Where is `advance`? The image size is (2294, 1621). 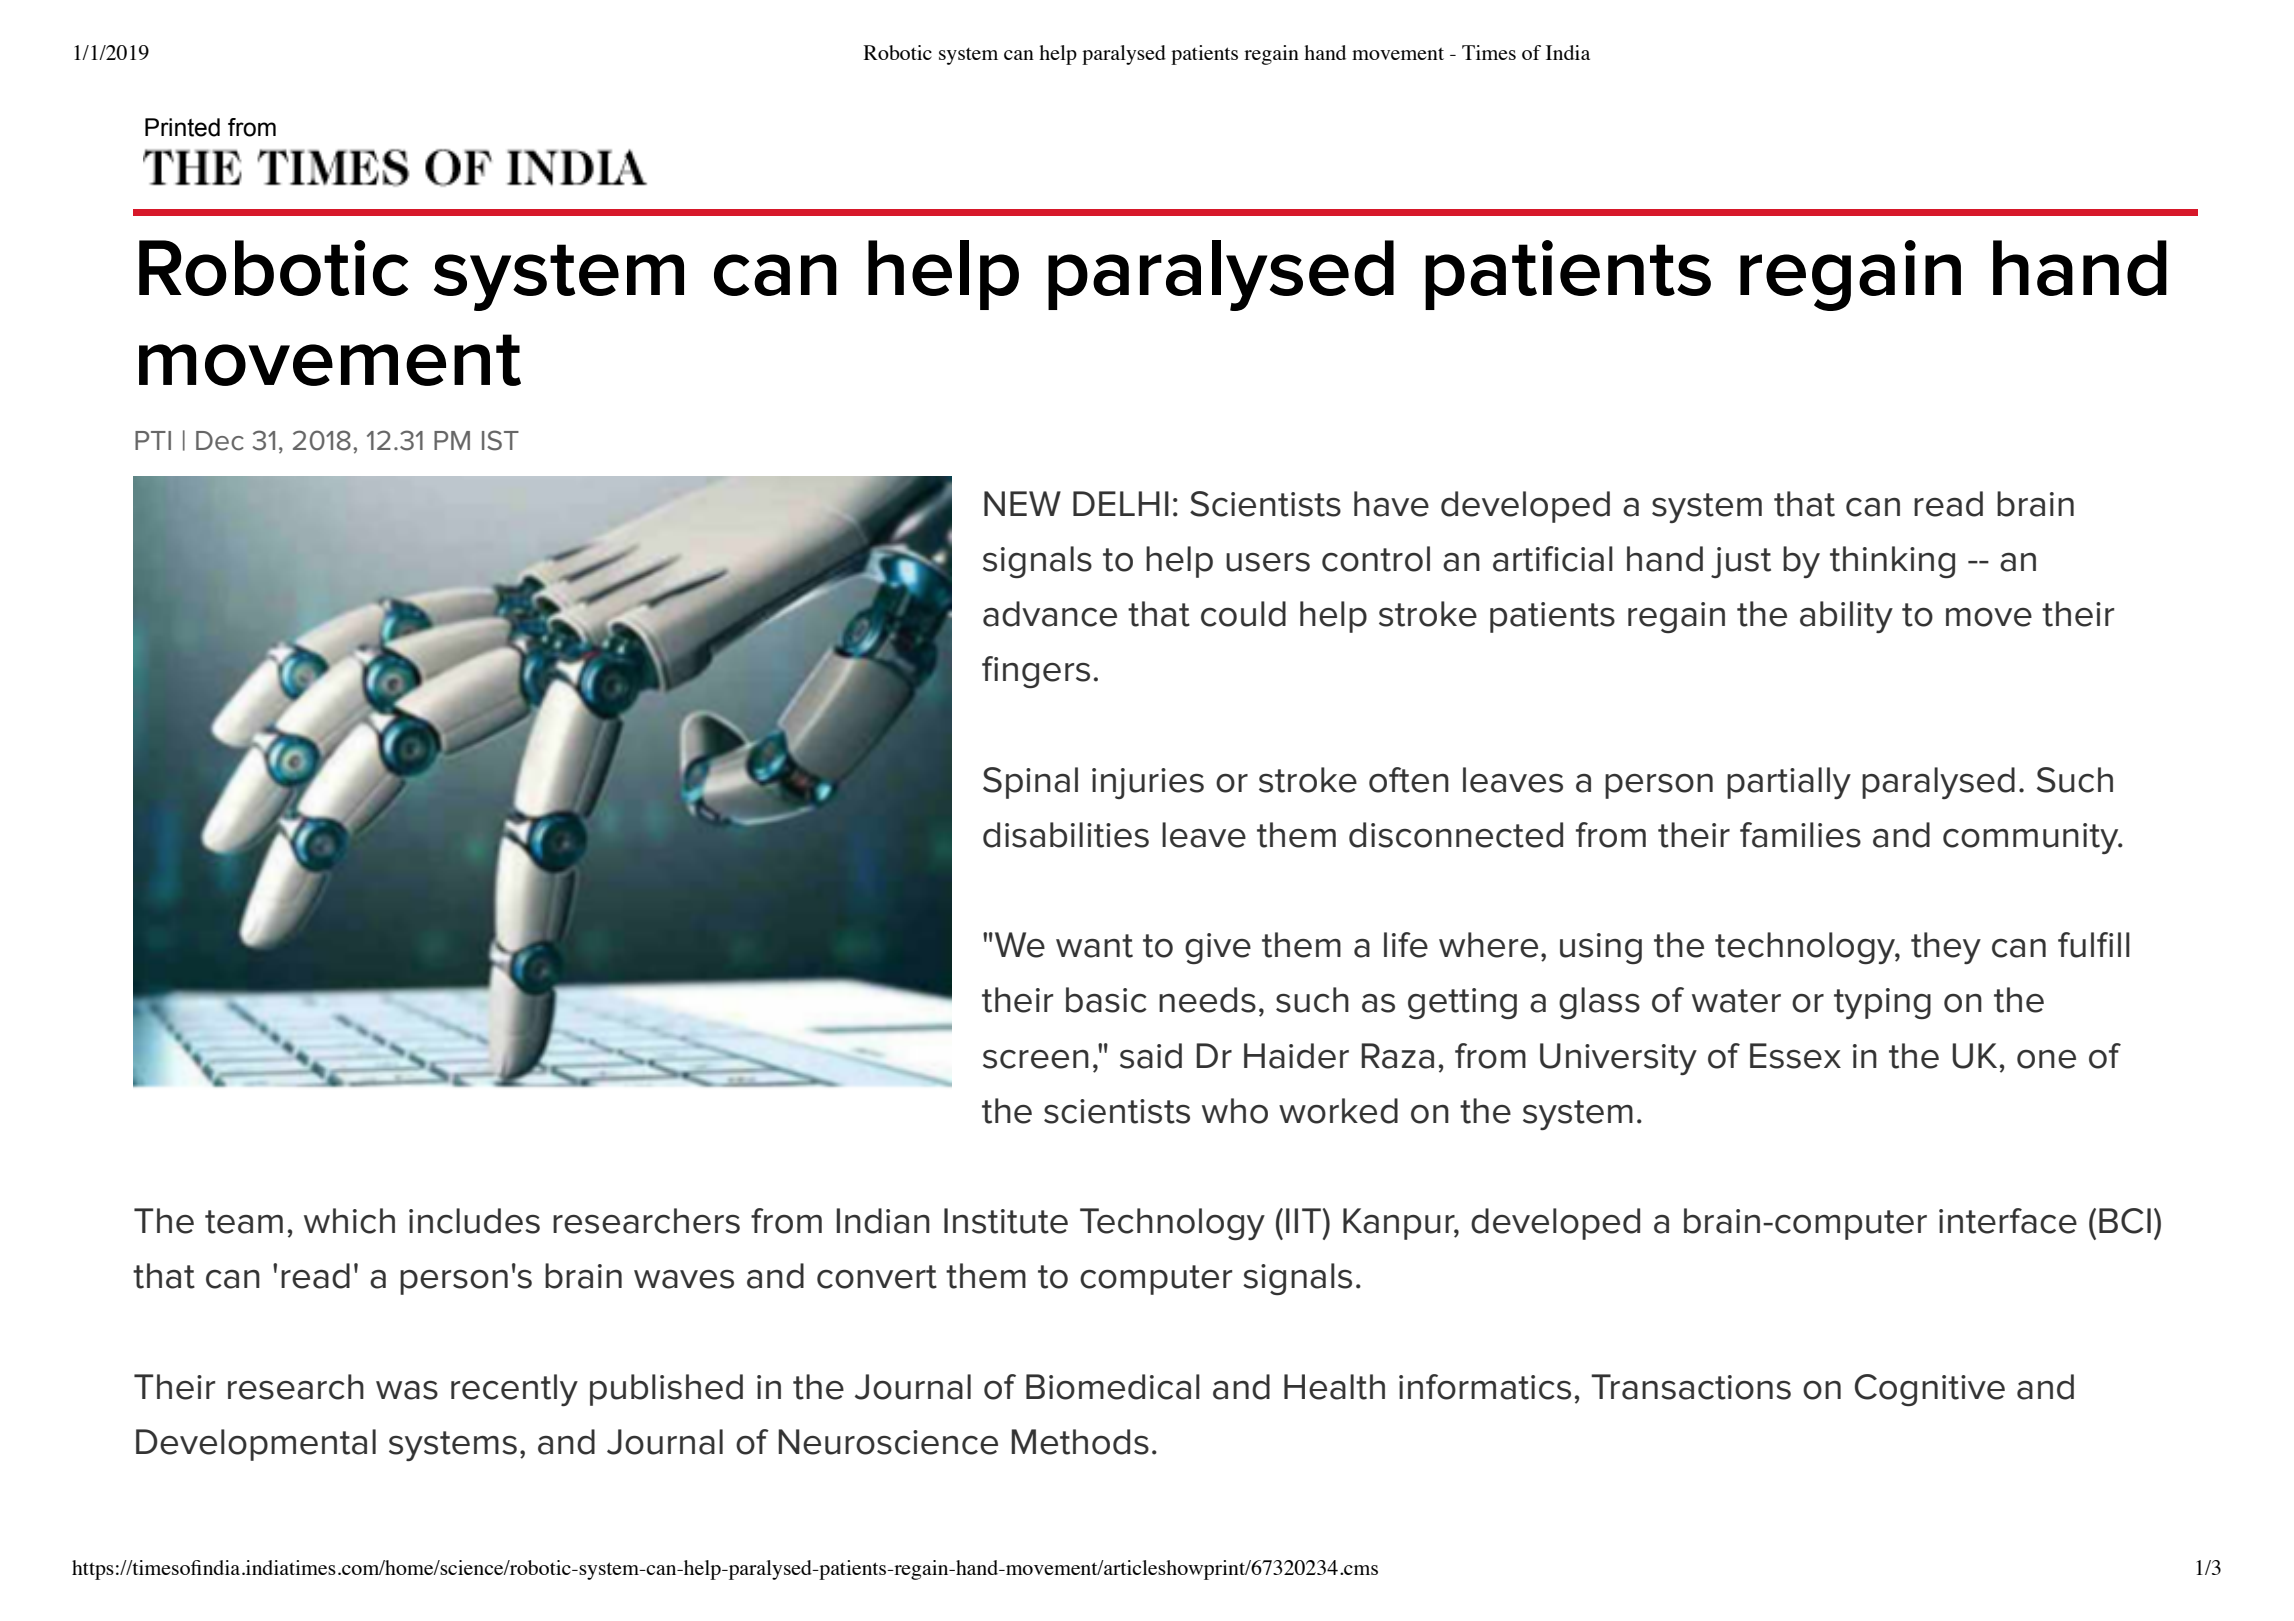
advance is located at coordinates (1050, 614).
